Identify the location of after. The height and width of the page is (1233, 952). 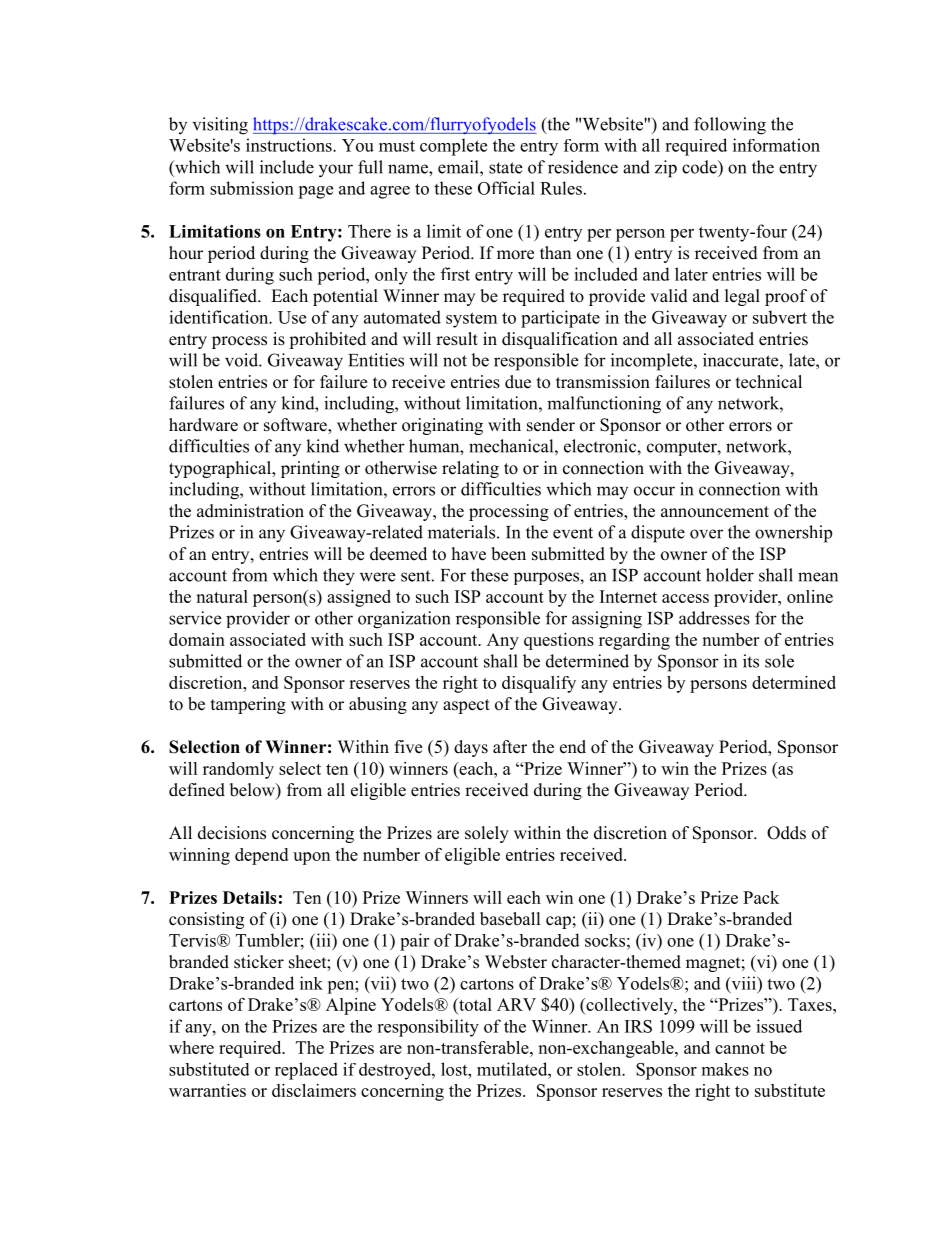
(510, 747).
